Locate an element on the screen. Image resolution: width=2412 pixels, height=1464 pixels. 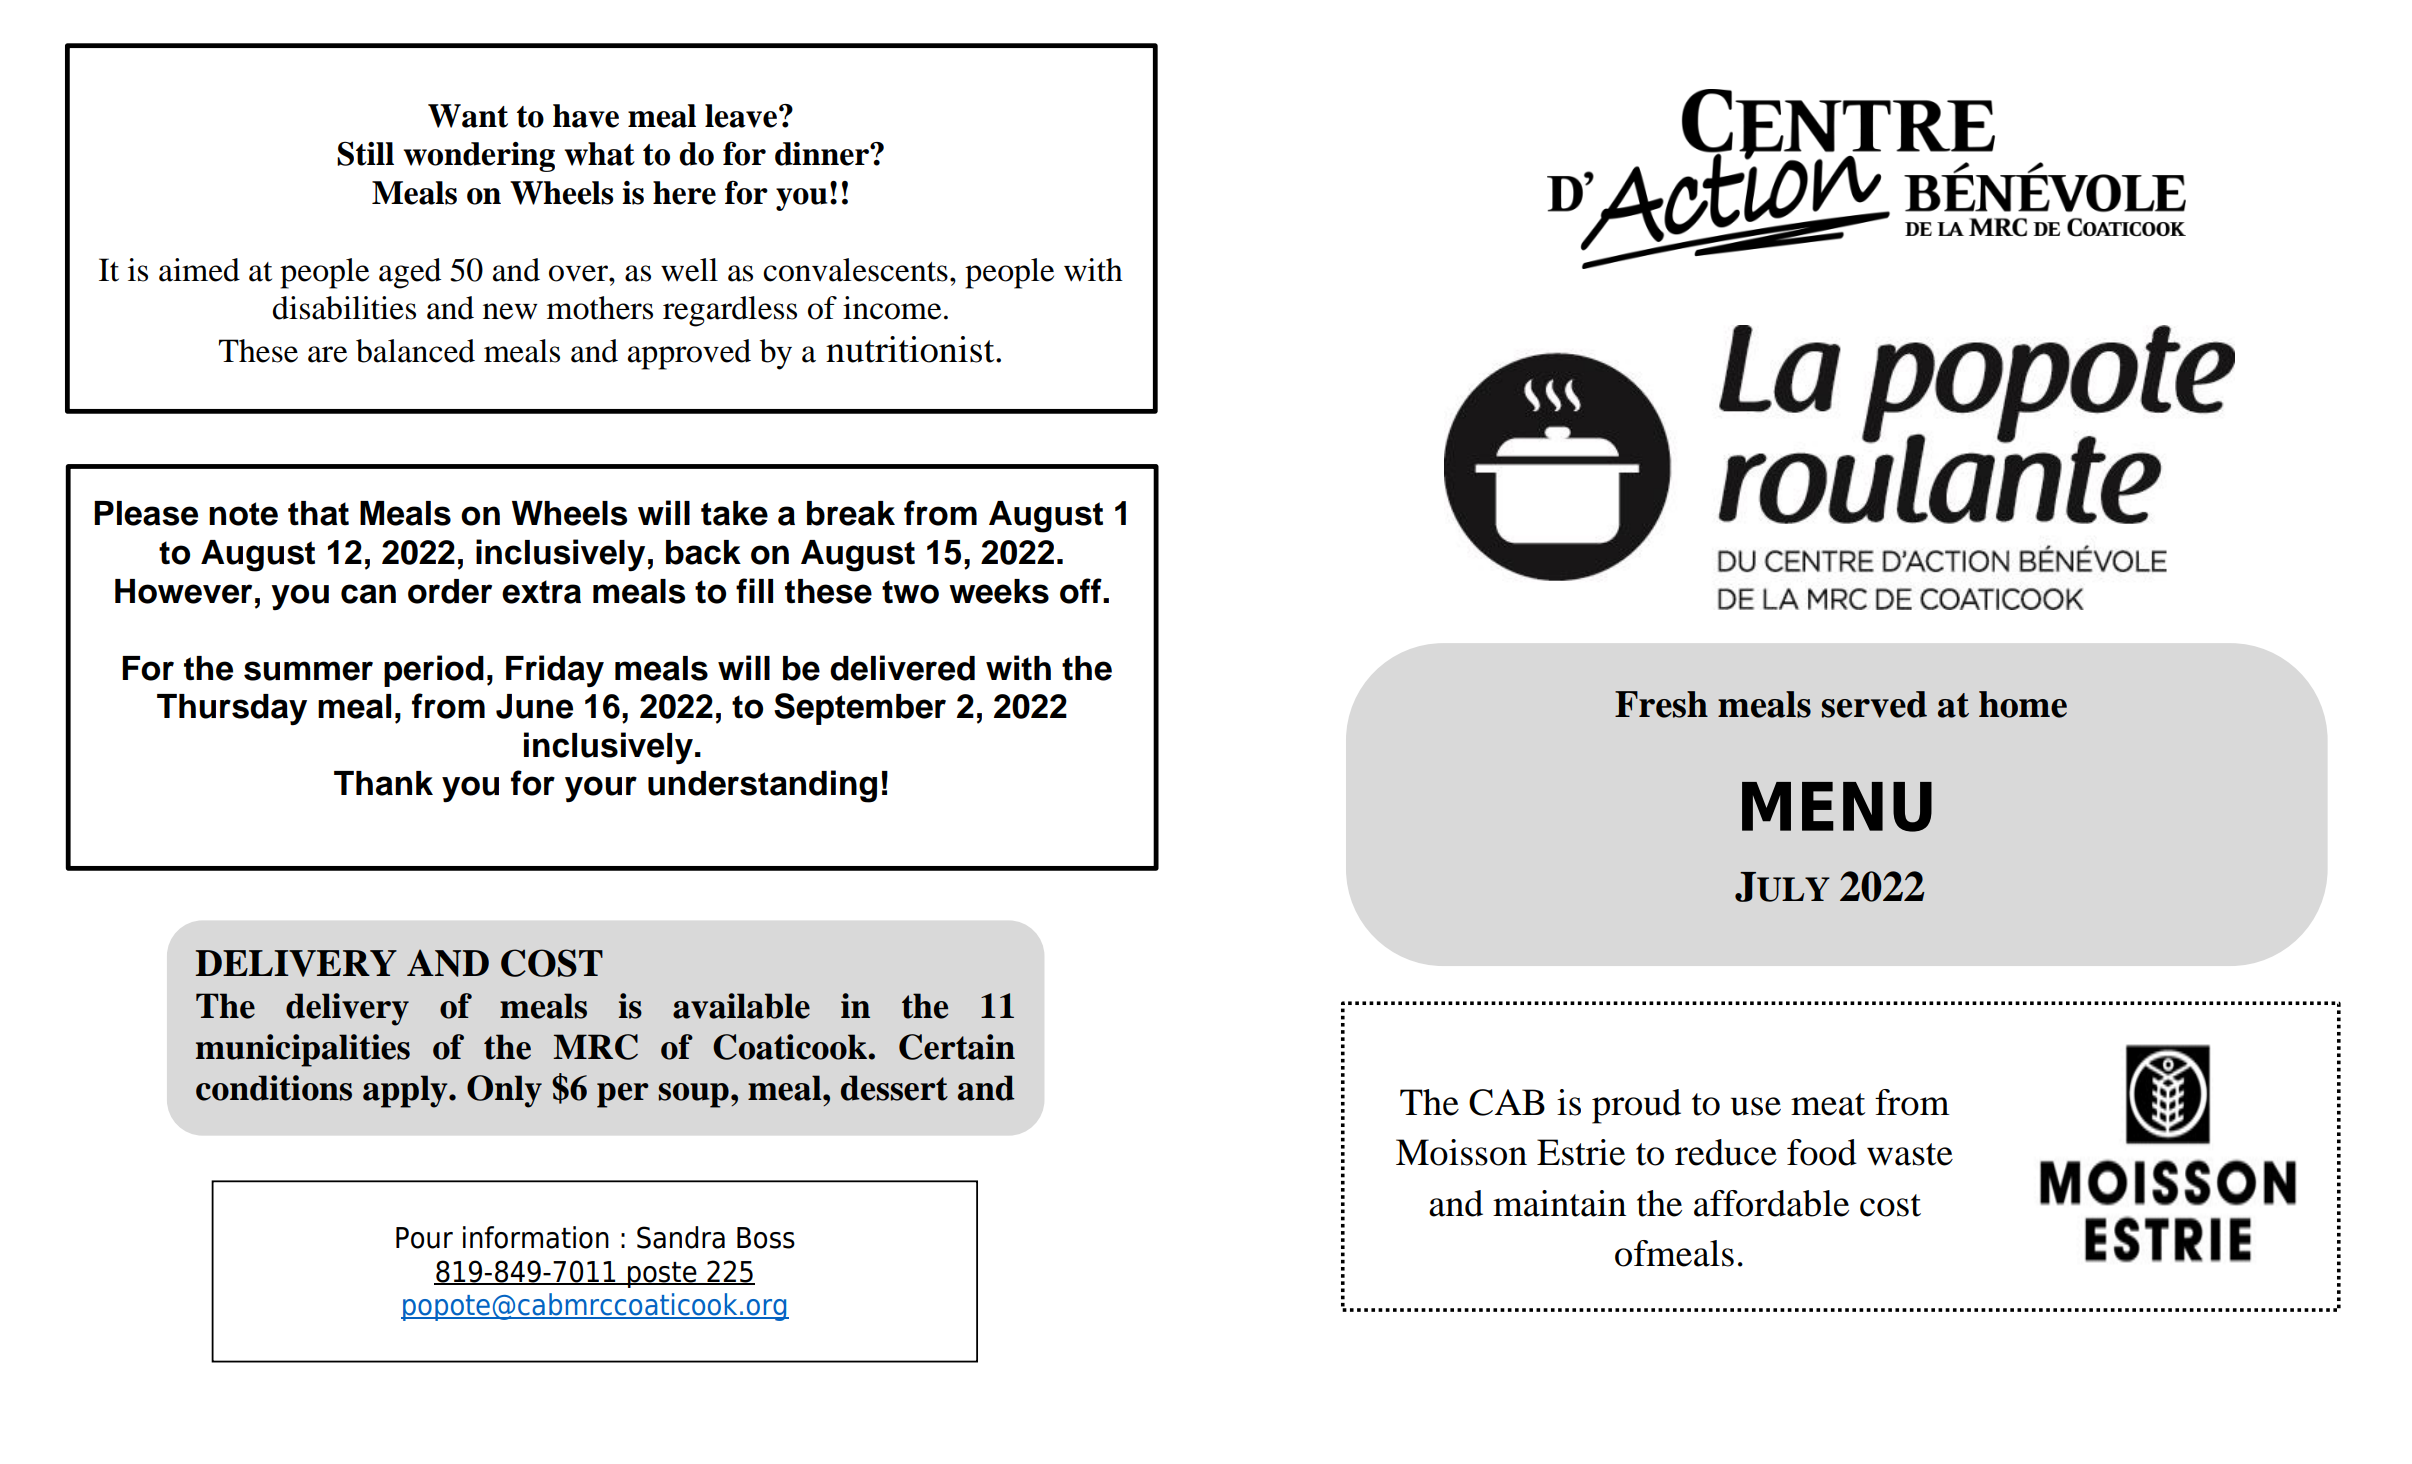
dinner is located at coordinates (823, 154).
